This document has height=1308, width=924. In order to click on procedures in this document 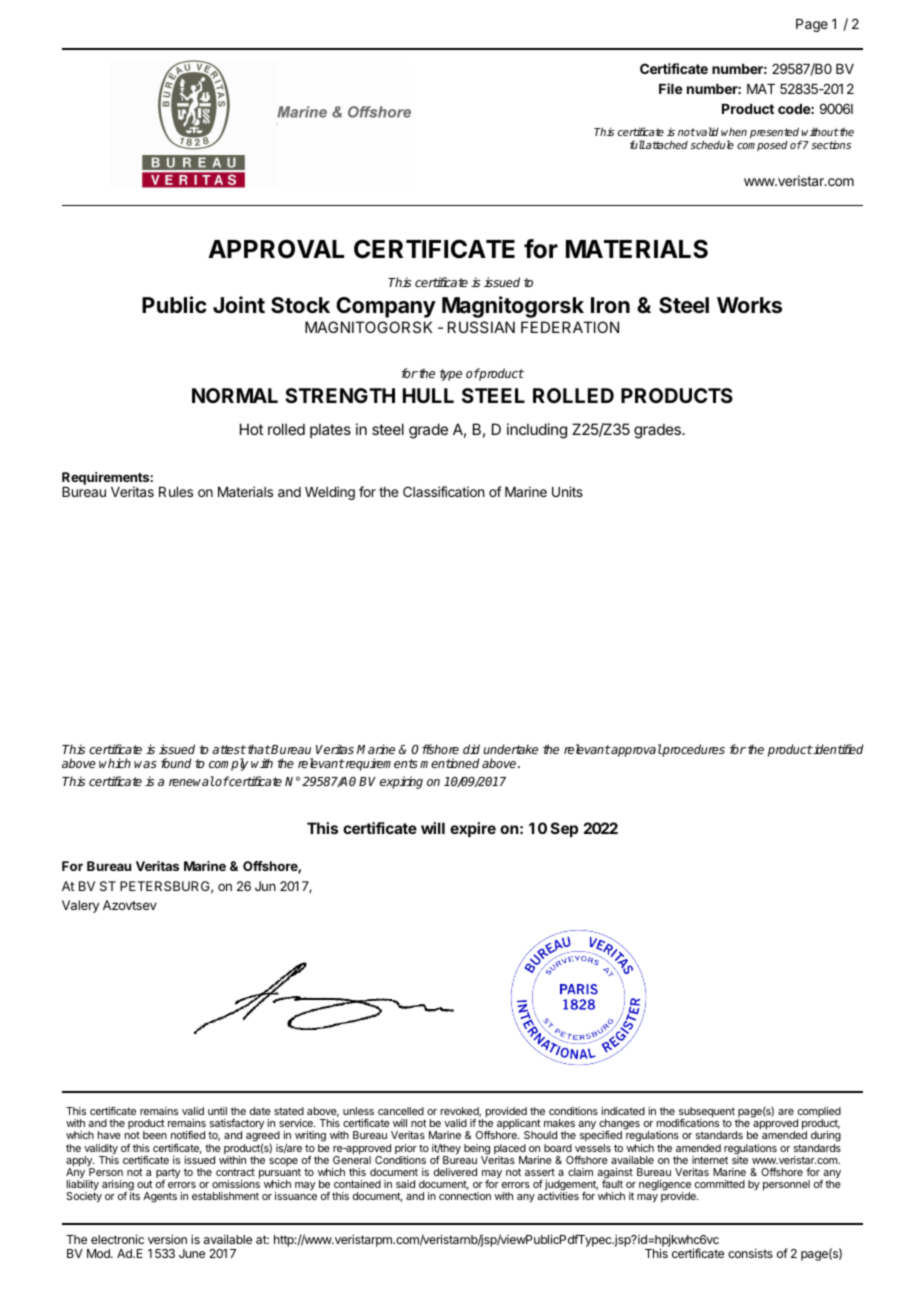, I will do `click(693, 750)`.
